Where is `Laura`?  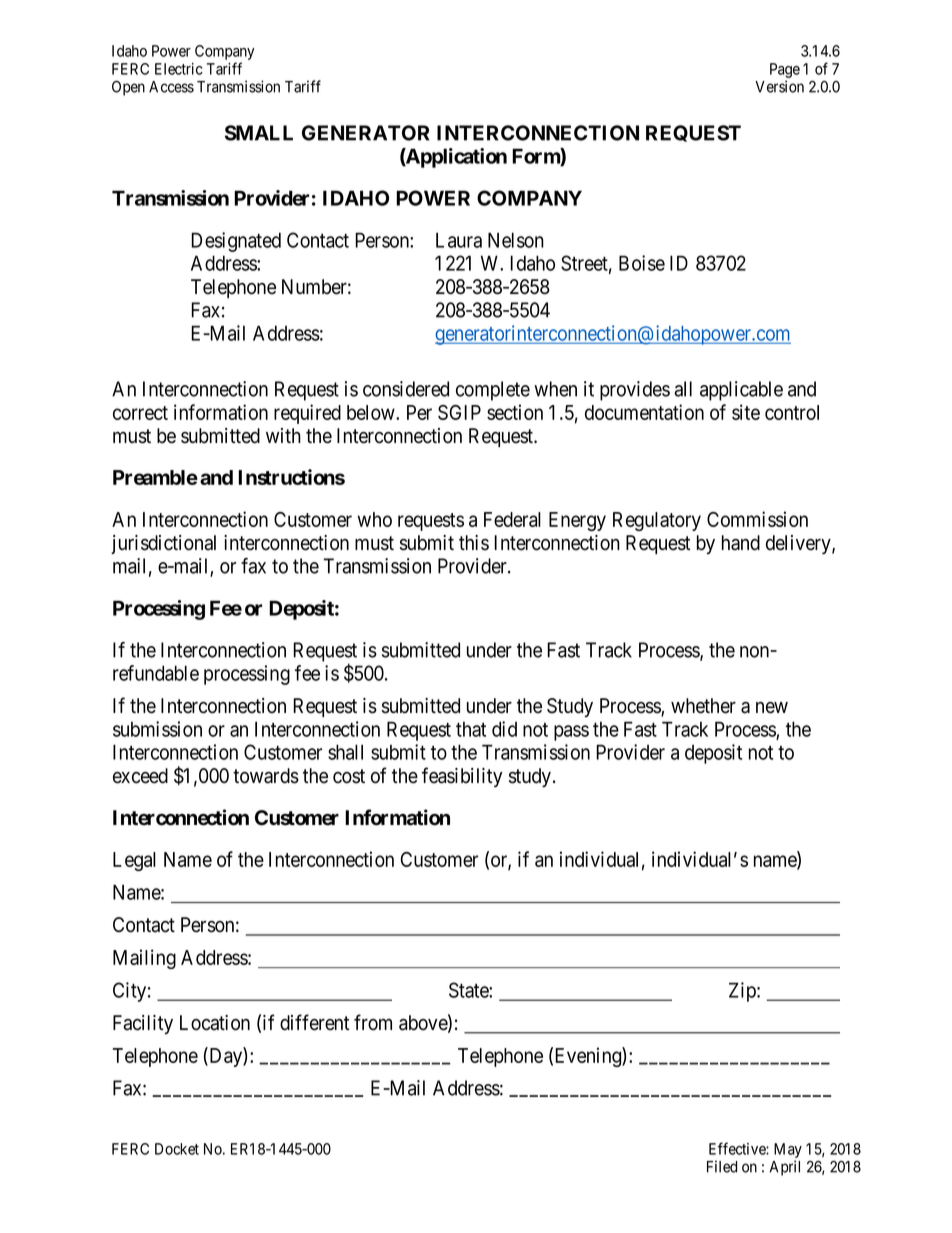
Laura is located at coordinates (459, 240).
